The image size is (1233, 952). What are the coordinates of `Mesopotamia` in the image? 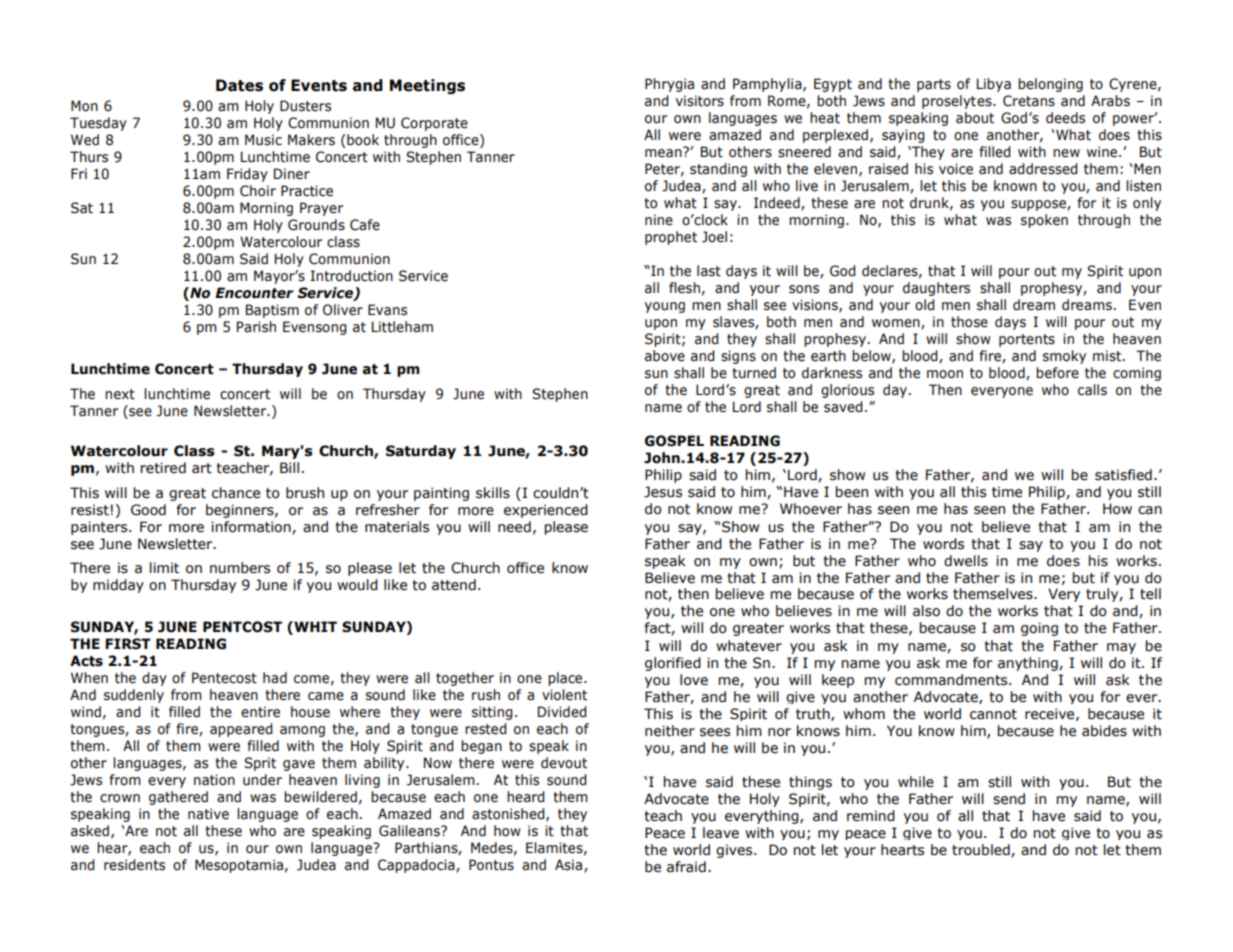 It's located at (239, 866).
